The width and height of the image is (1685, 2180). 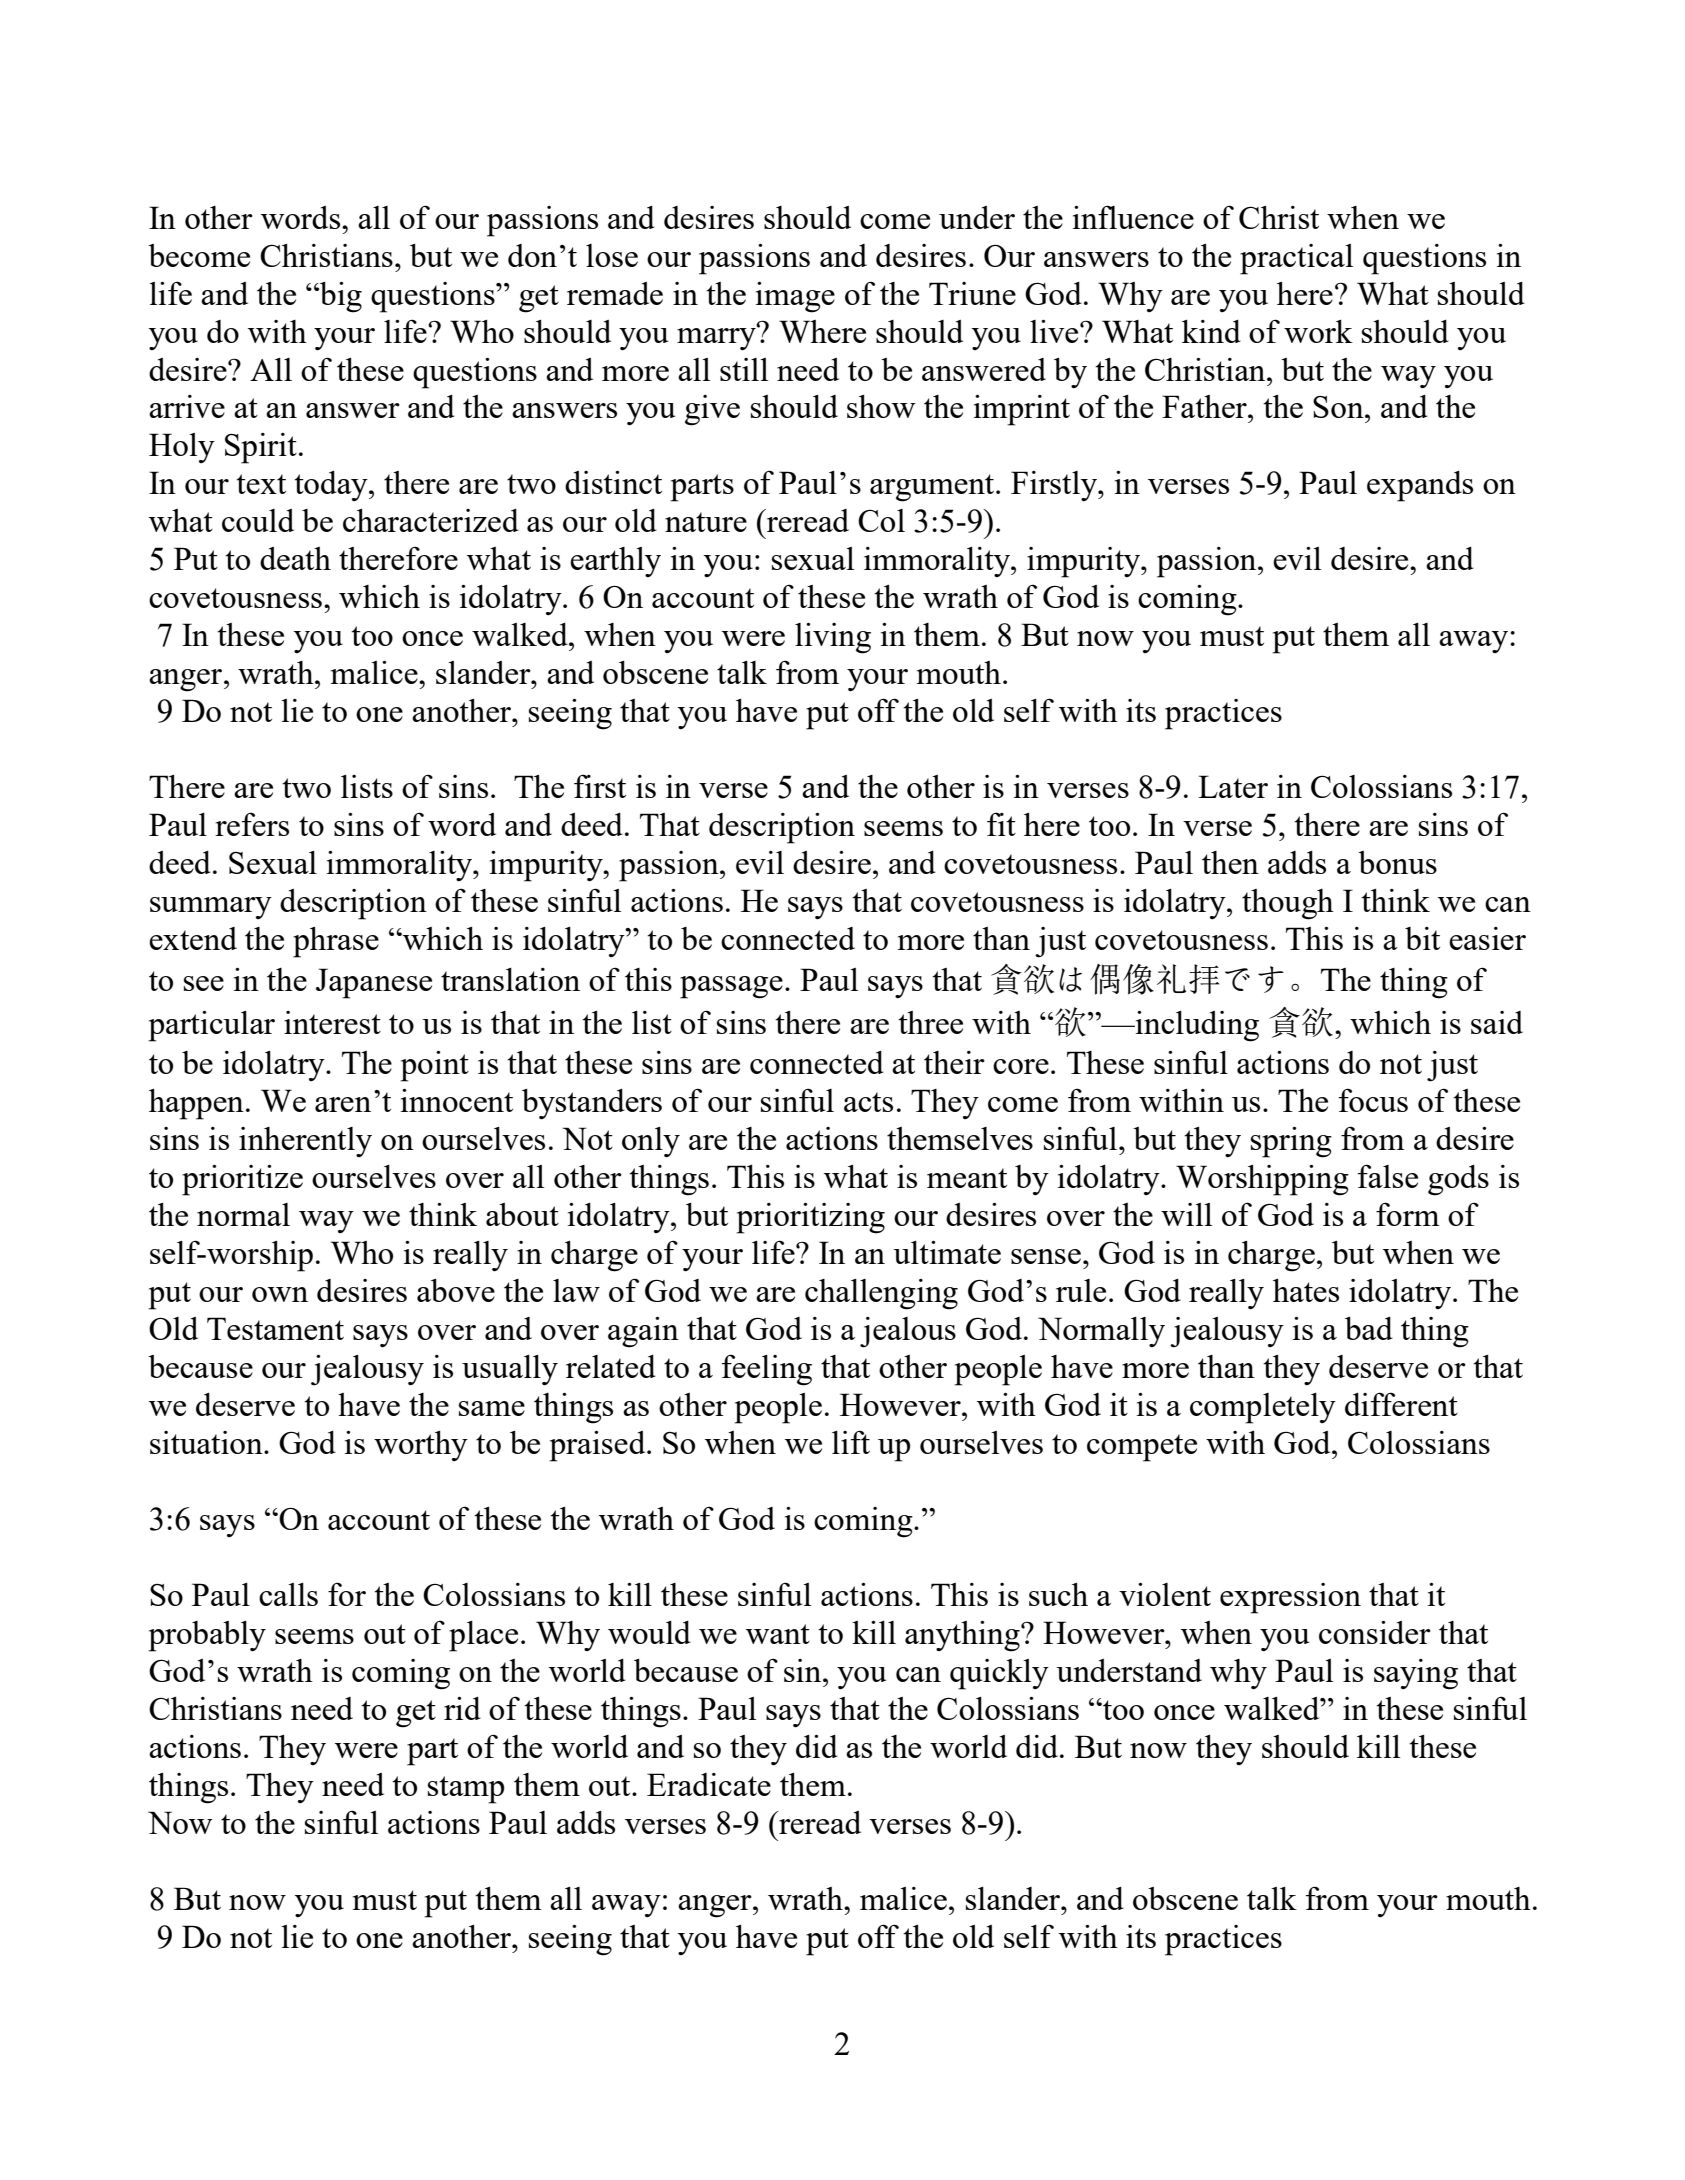 I want to click on fit, so click(x=1001, y=824).
